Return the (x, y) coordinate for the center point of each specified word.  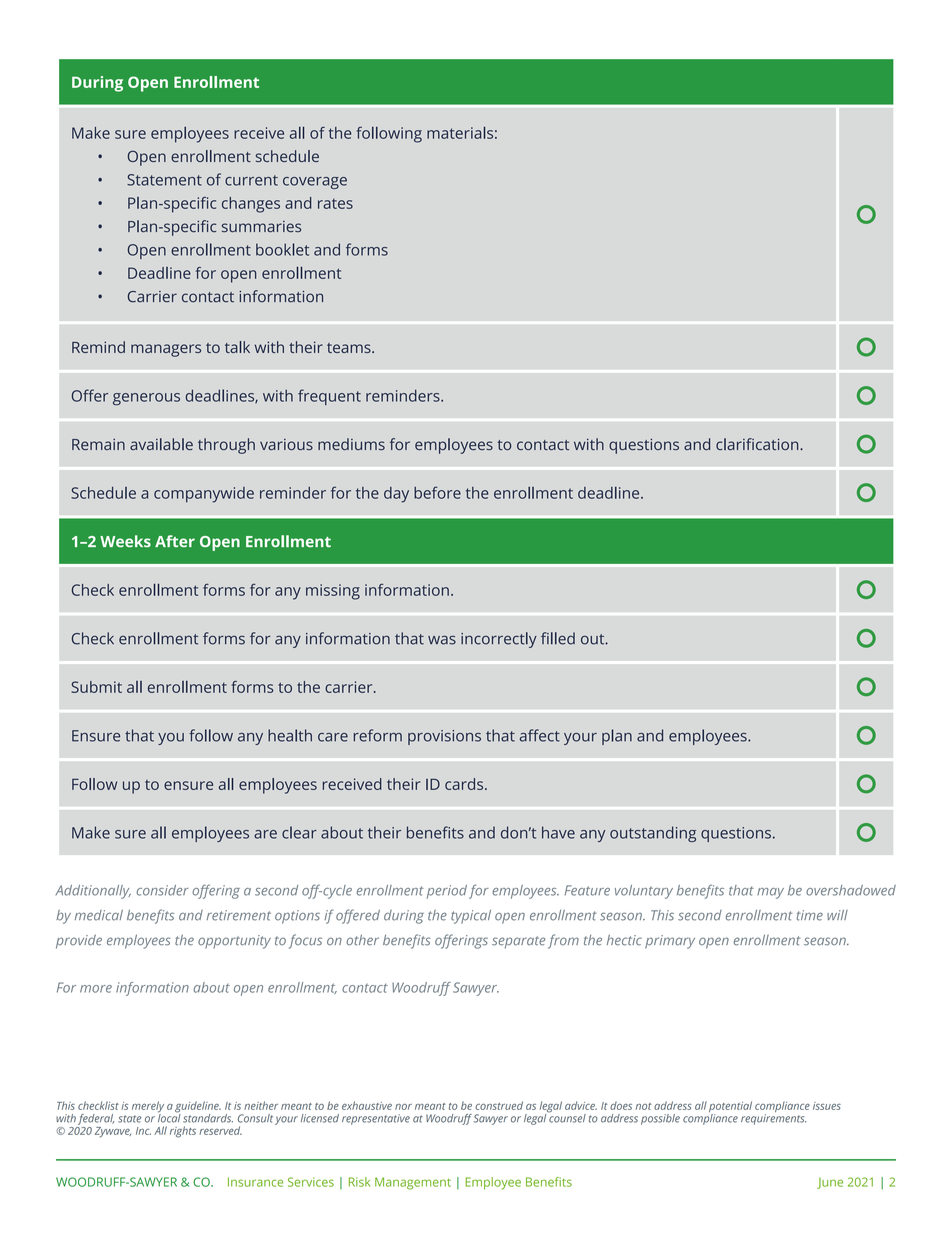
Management (413, 1183)
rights (183, 1132)
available (161, 444)
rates (335, 203)
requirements (773, 1119)
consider (163, 890)
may (770, 893)
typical (471, 917)
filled (558, 638)
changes (251, 205)
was (442, 640)
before (437, 492)
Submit (96, 687)
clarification (758, 444)
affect (540, 735)
